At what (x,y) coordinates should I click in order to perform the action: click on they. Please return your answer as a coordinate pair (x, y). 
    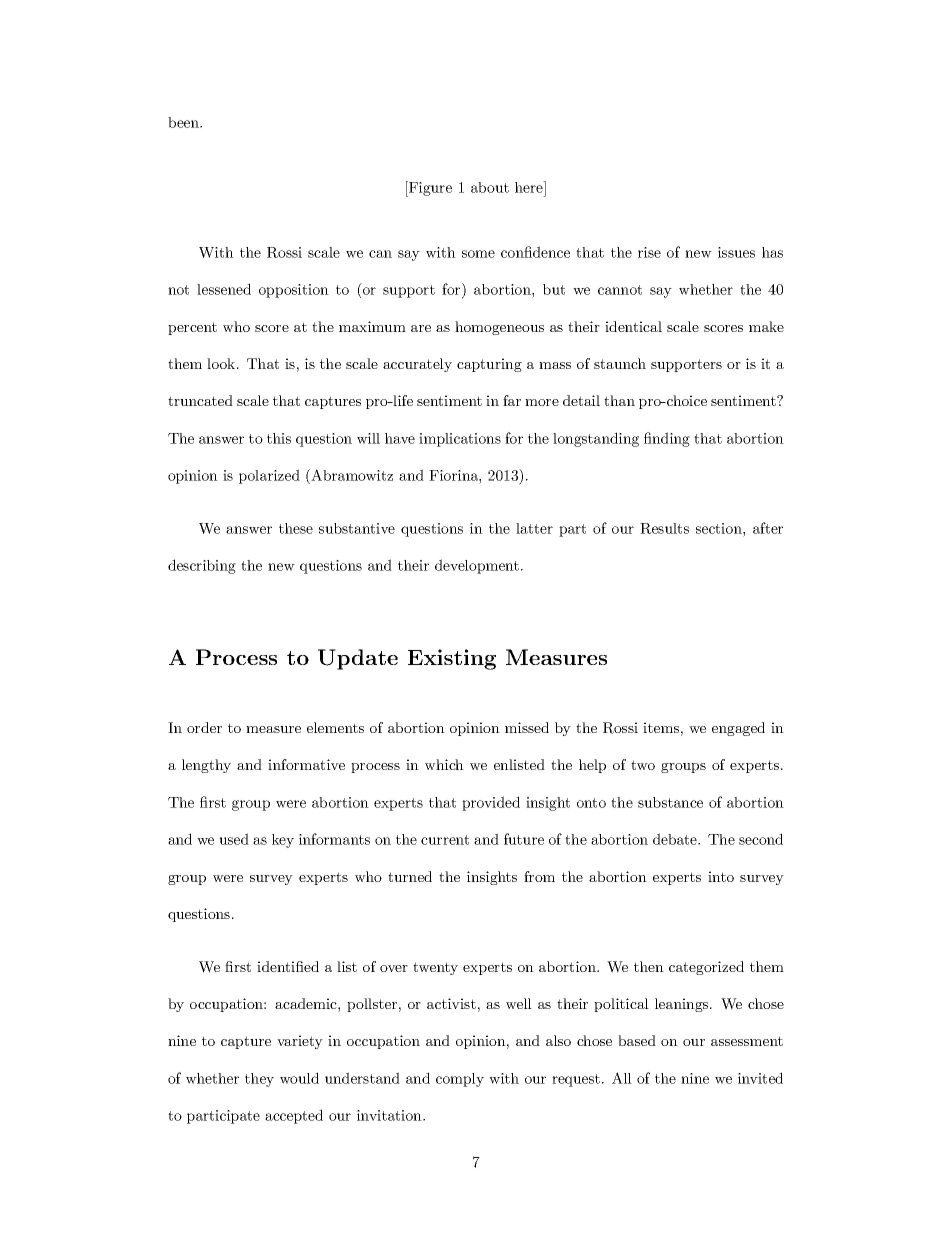
    Looking at the image, I should click on (259, 1080).
